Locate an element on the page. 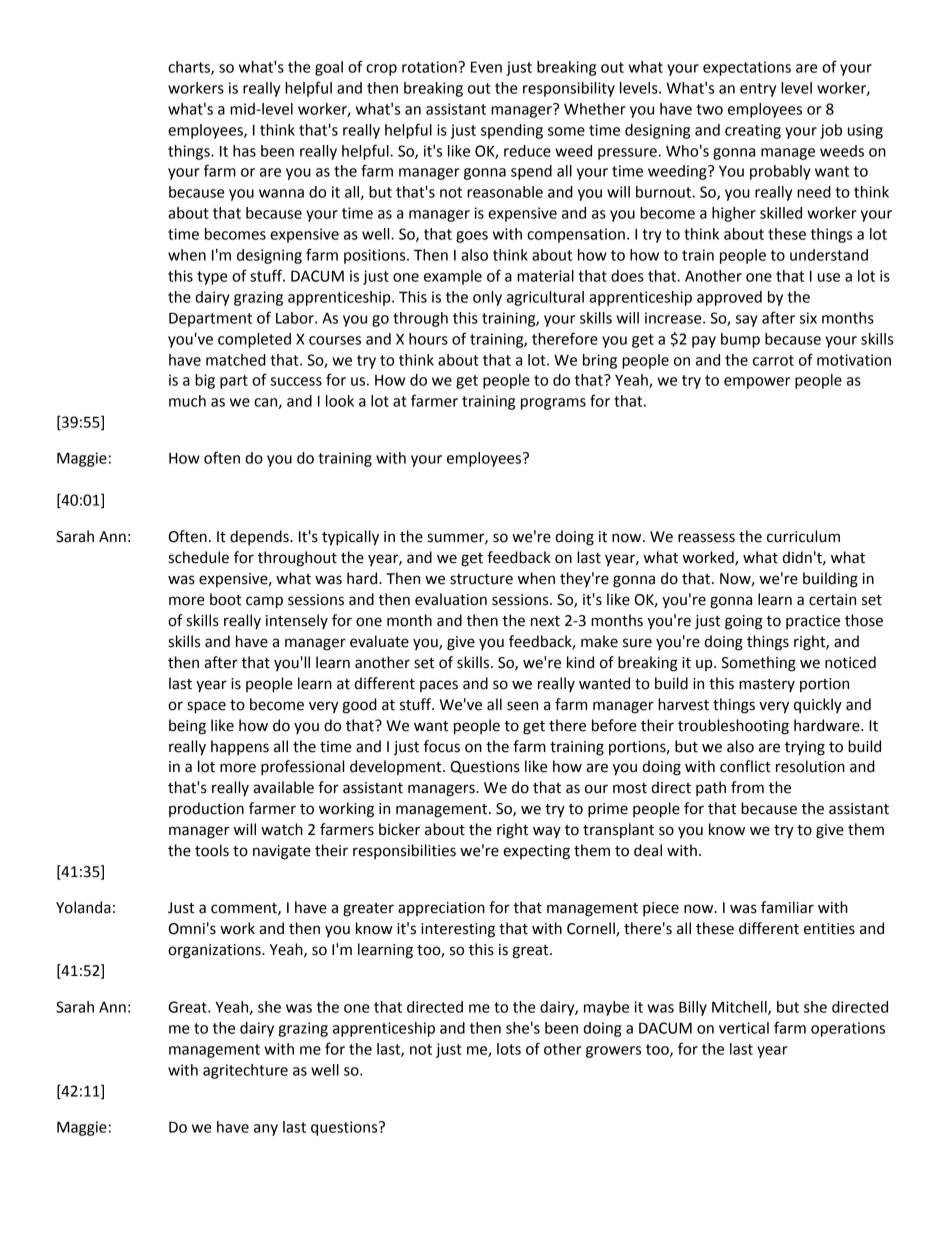 The width and height of the document is (952, 1233). programs is located at coordinates (553, 404).
